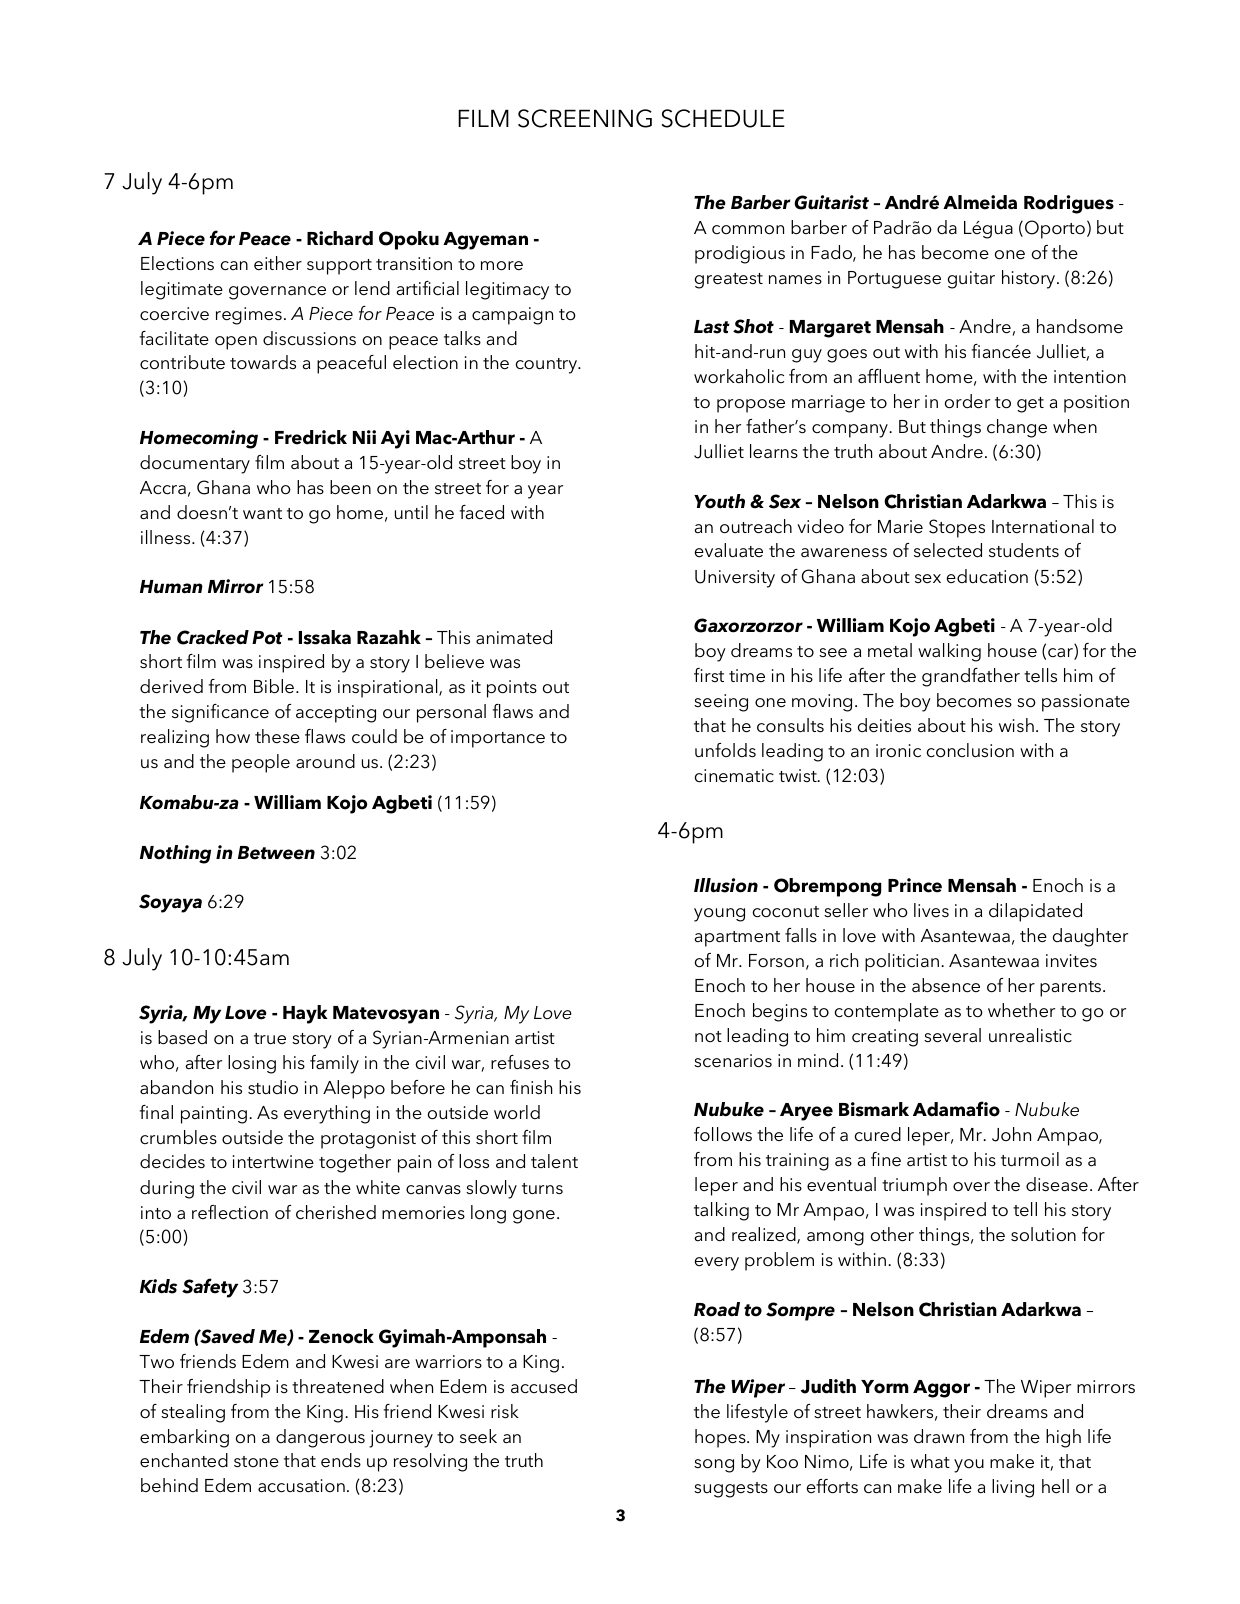 Image resolution: width=1240 pixels, height=1604 pixels. What do you see at coordinates (980, 202) in the screenshot?
I see `Almeida` at bounding box center [980, 202].
